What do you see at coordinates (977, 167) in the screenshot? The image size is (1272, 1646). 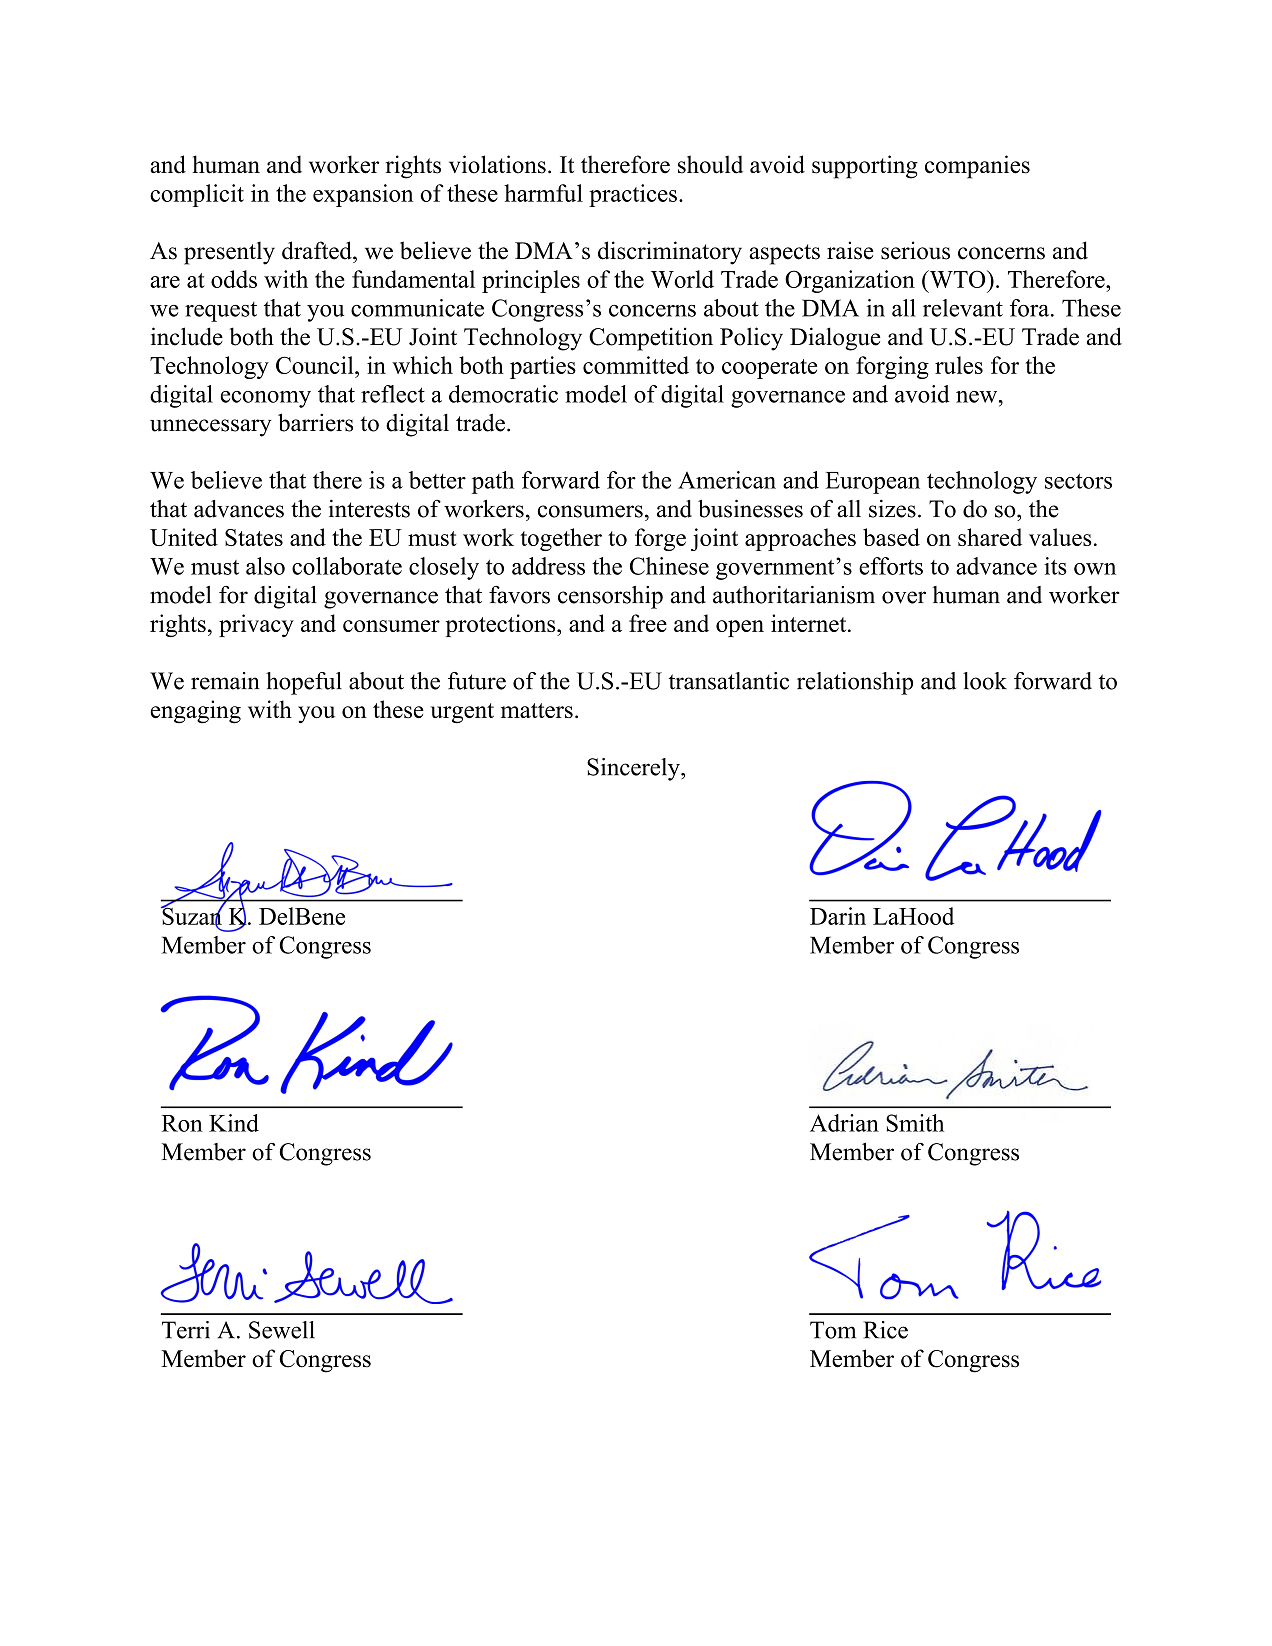 I see `companies` at bounding box center [977, 167].
